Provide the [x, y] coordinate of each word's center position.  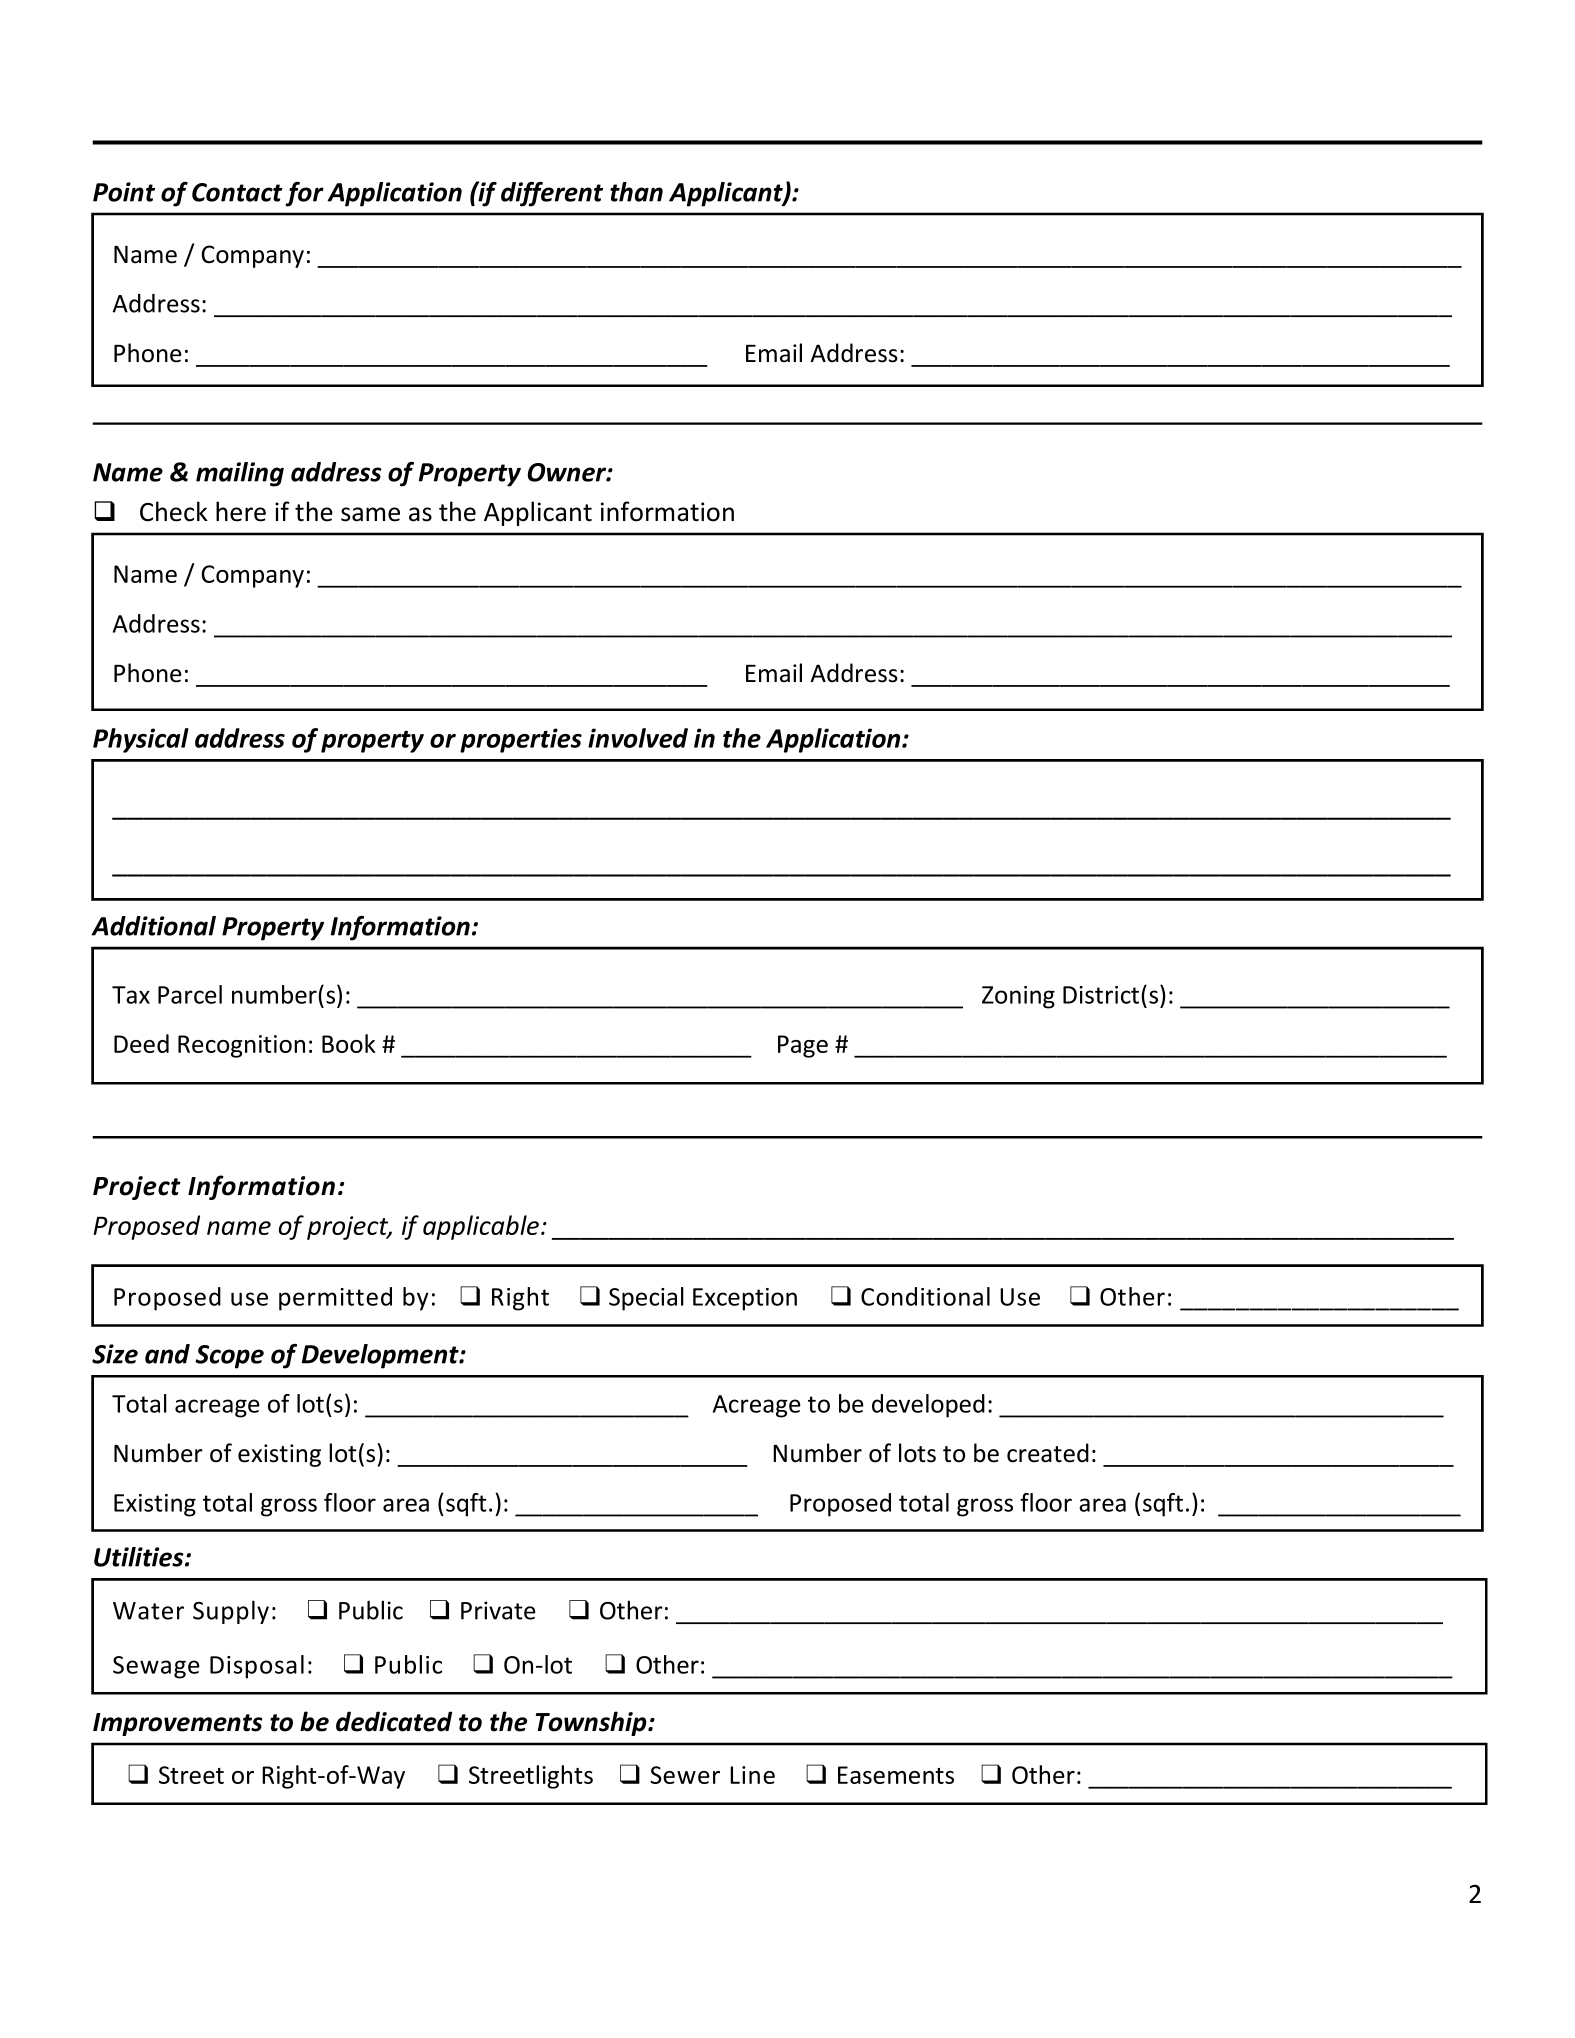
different [552, 194]
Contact [237, 192]
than [636, 192]
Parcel [190, 994]
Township [592, 1723]
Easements [896, 1775]
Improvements [177, 1724]
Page [803, 1046]
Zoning [1018, 997]
